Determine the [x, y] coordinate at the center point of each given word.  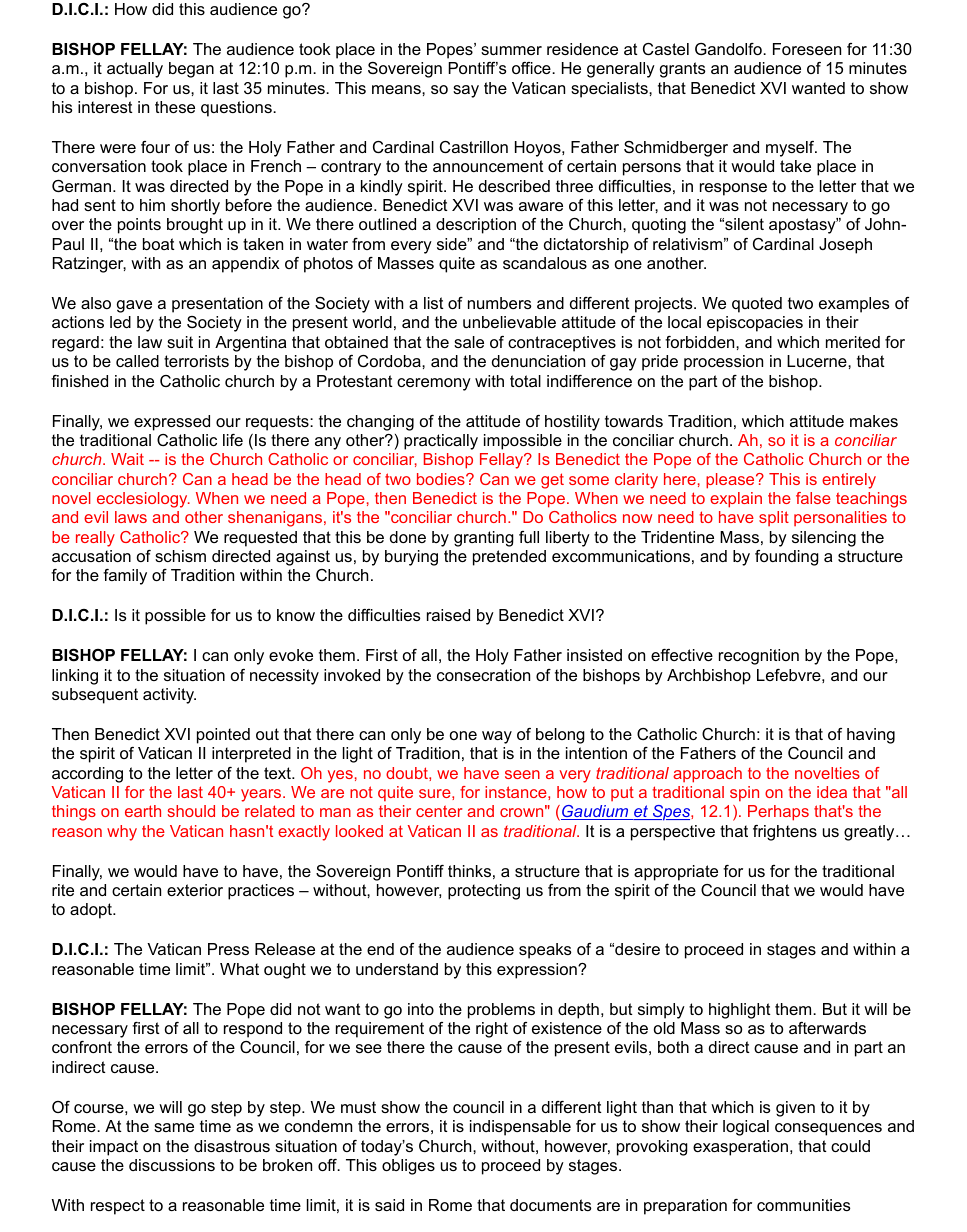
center [439, 811]
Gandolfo [729, 49]
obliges [408, 1167]
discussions [172, 1165]
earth [143, 811]
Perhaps [778, 813]
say [466, 91]
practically [441, 442]
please [731, 481]
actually [135, 70]
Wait [127, 459]
